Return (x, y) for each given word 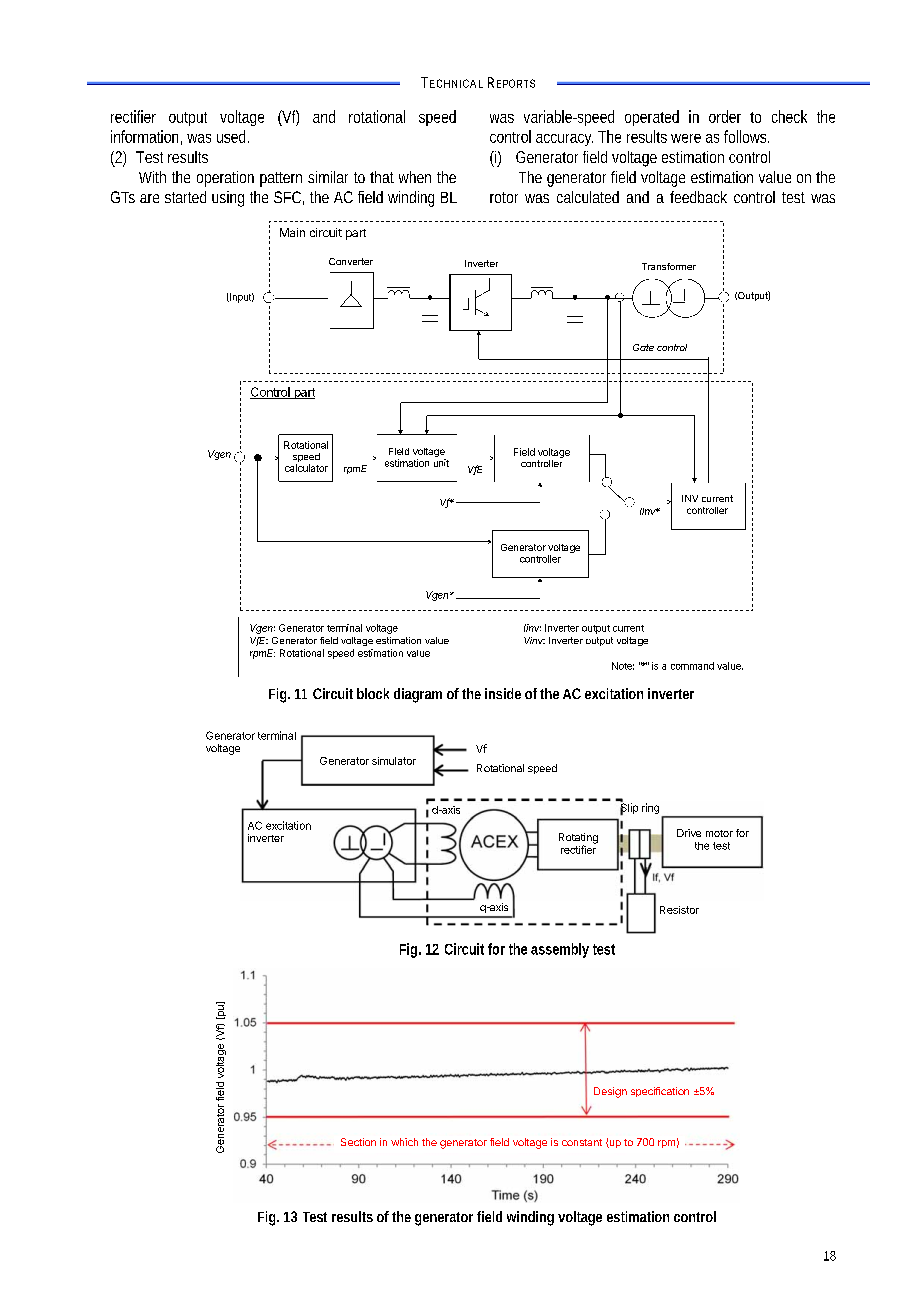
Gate (643, 347)
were (686, 138)
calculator (306, 468)
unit (441, 463)
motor (719, 833)
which (404, 1142)
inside (503, 693)
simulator (394, 761)
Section (358, 1142)
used (231, 136)
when (415, 177)
